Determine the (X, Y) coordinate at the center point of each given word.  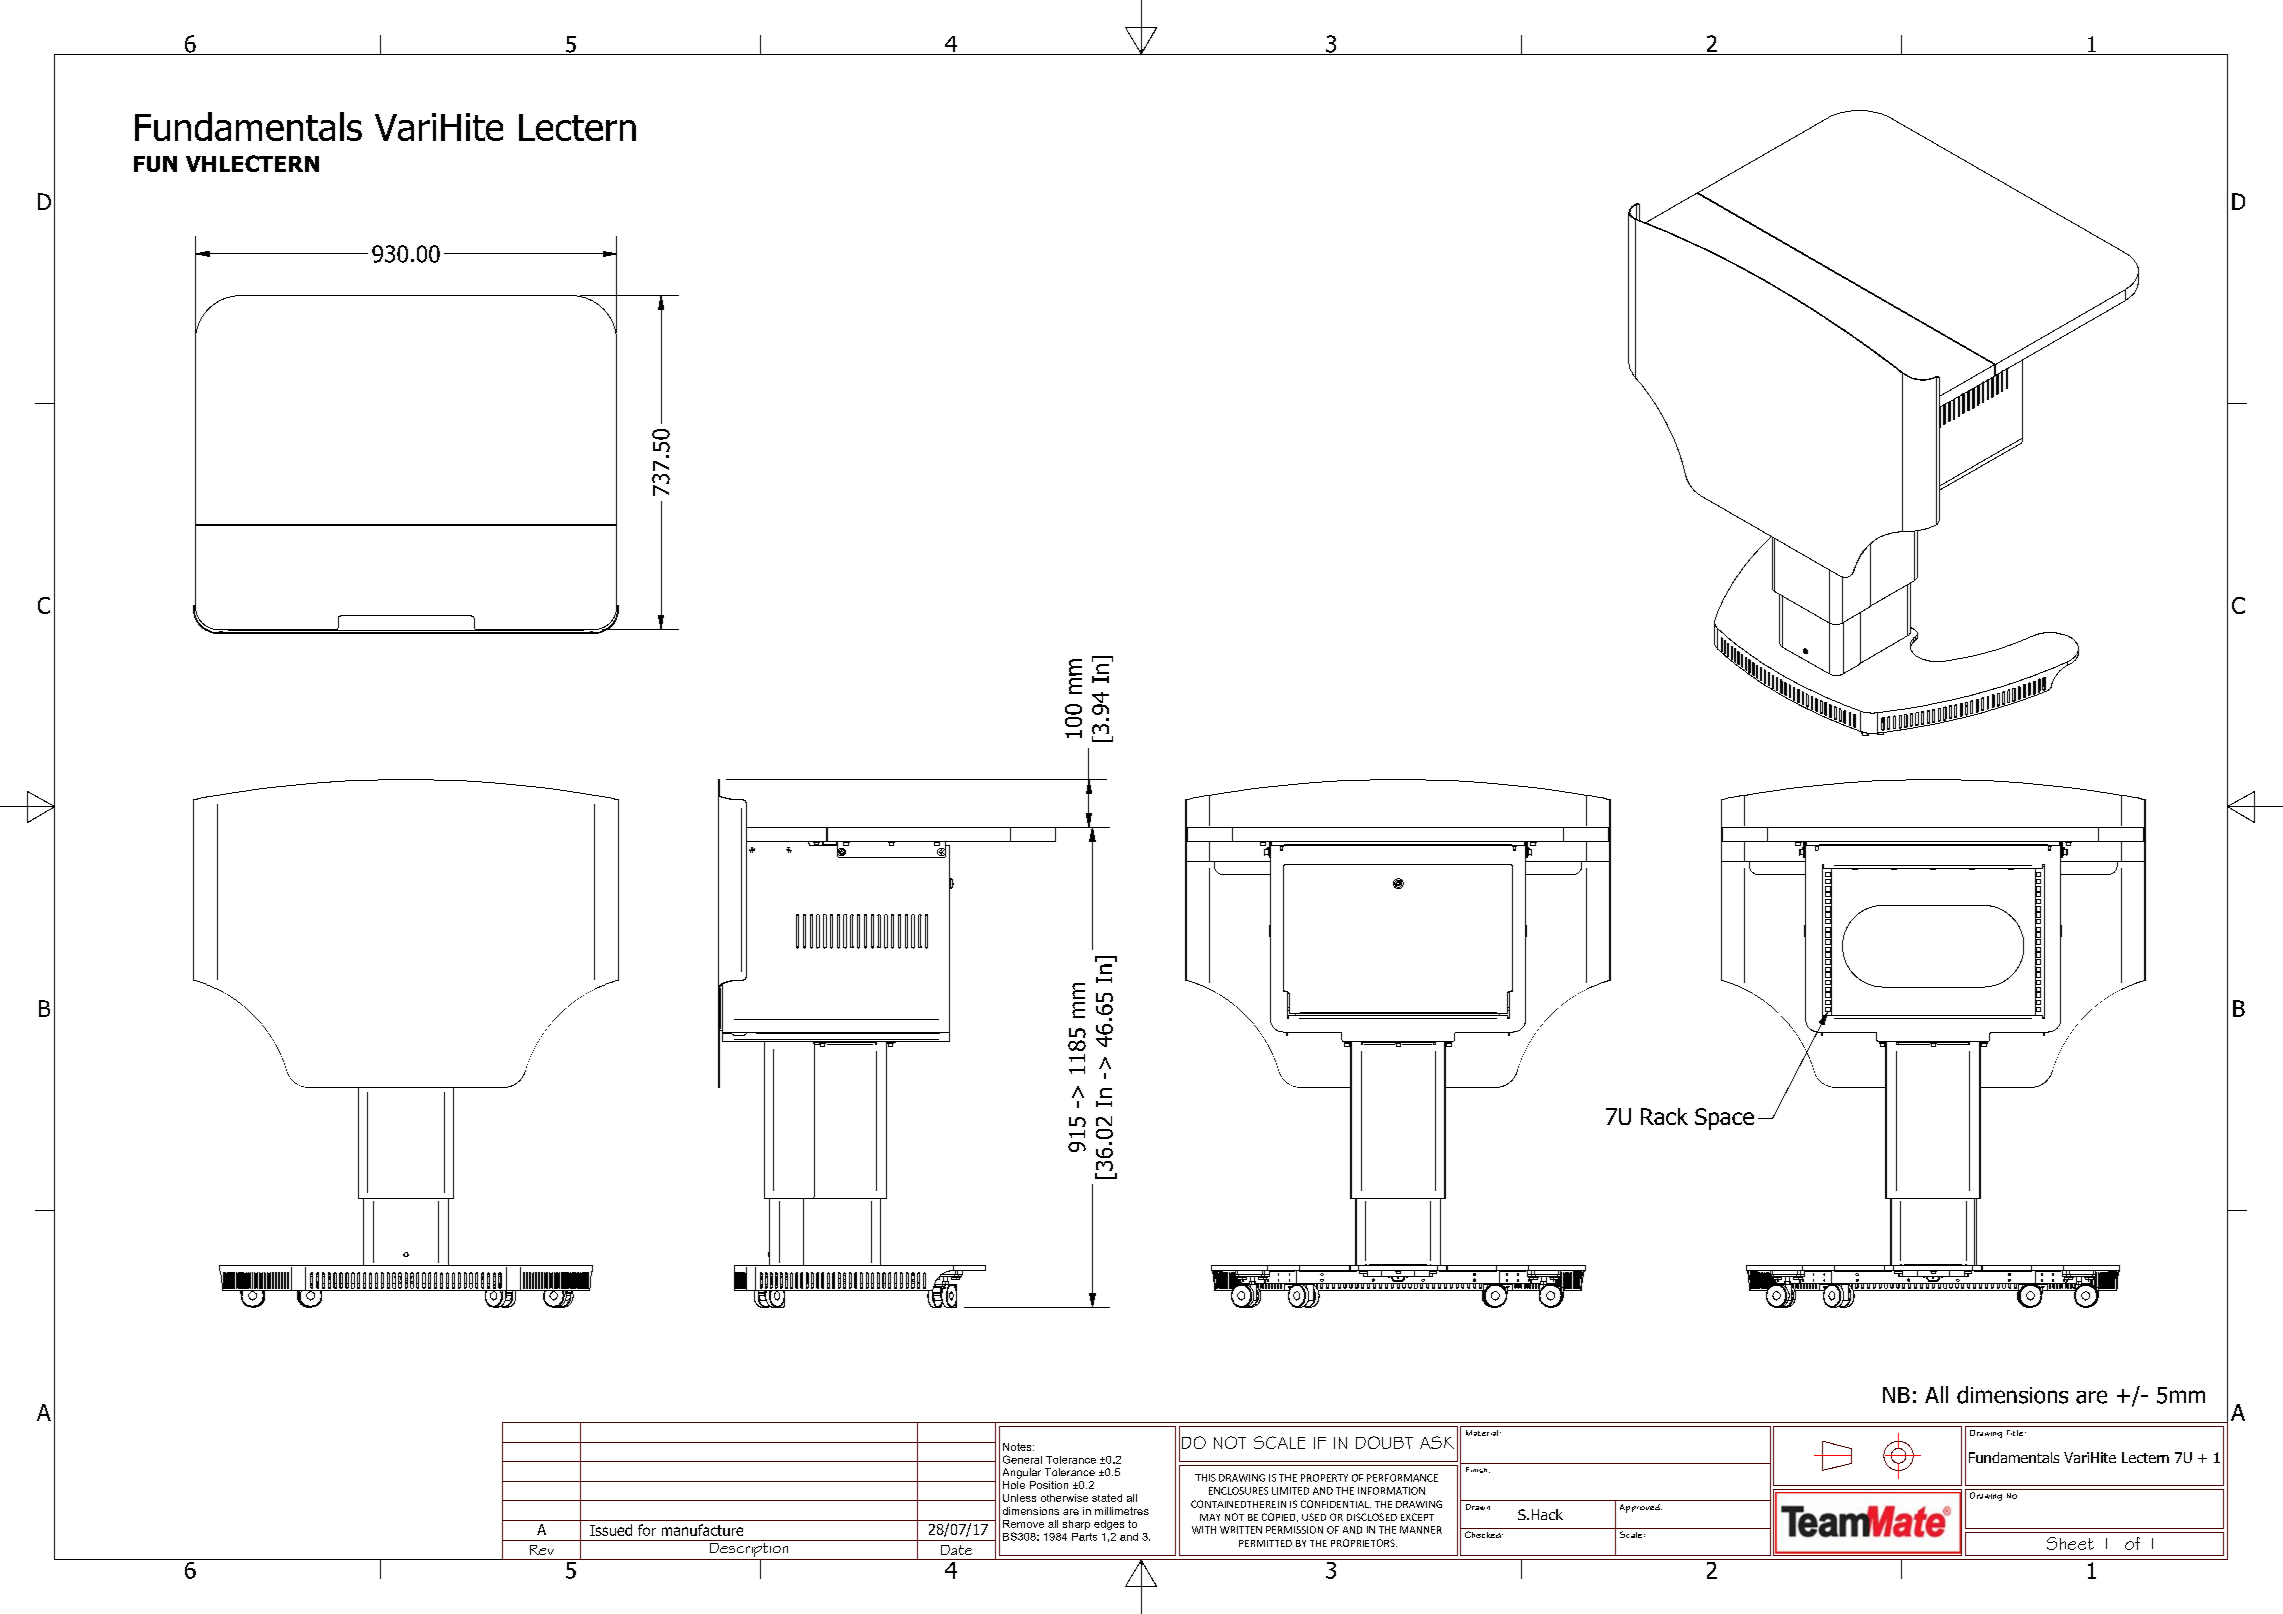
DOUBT (1384, 1442)
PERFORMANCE (1402, 1478)
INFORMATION (1391, 1491)
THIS (1205, 1478)
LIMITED (1290, 1491)
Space (1724, 1119)
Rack (1664, 1116)
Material (1482, 1433)
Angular (1022, 1473)
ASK (1437, 1442)
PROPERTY (1324, 1478)
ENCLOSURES (1238, 1491)
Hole (1014, 1485)
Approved (1641, 1508)
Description (749, 1550)
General (1022, 1459)
